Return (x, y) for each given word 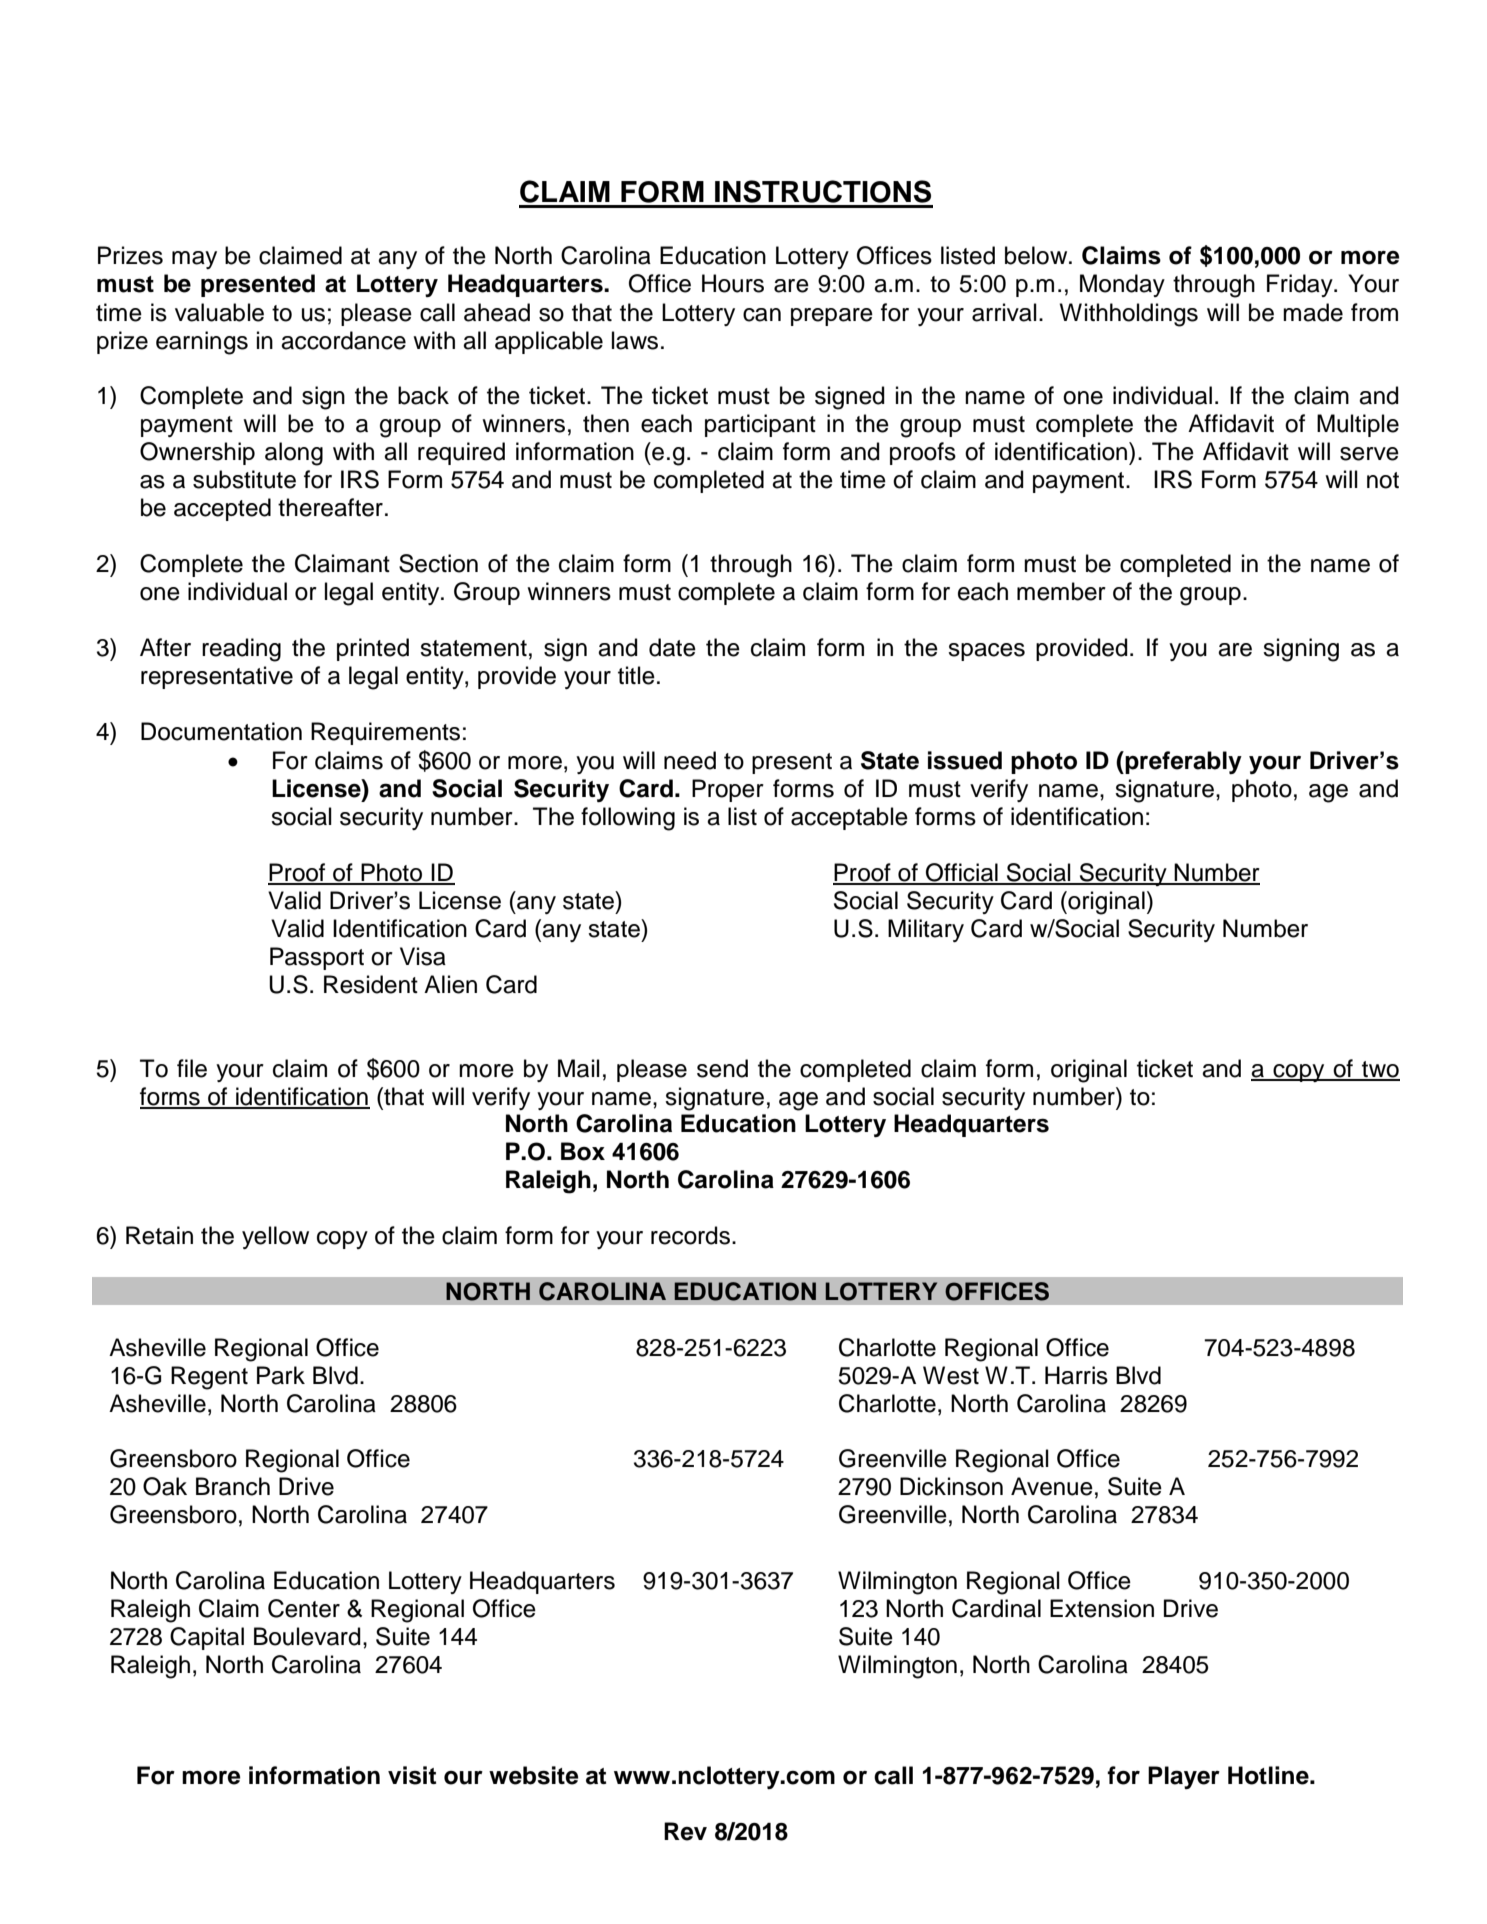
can (762, 315)
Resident (371, 984)
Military (926, 930)
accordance (343, 340)
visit (412, 1775)
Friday (1301, 285)
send (722, 1068)
